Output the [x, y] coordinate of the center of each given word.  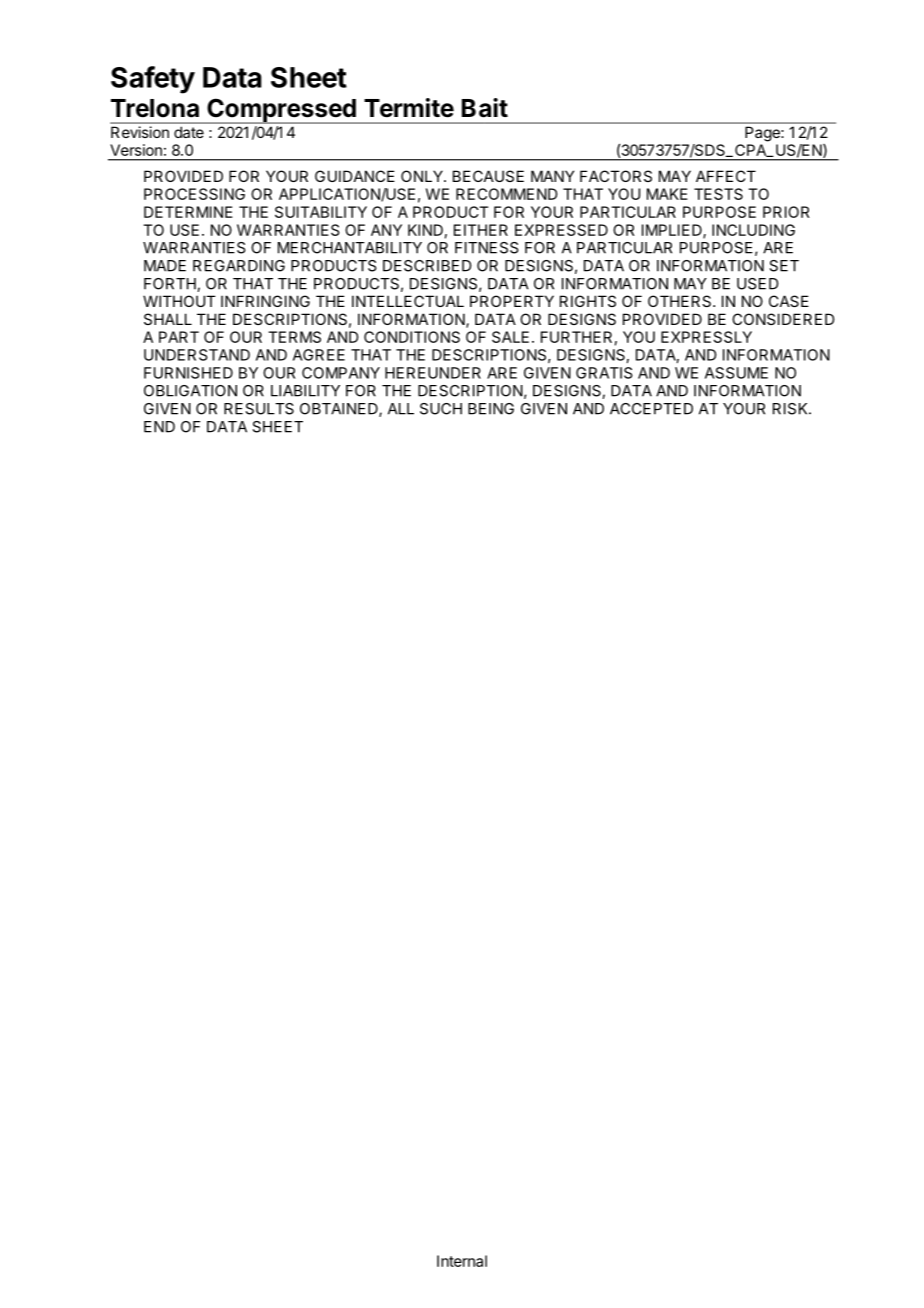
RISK [791, 409]
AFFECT [726, 176]
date [189, 132]
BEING [491, 409]
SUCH [441, 409]
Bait [485, 108]
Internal [462, 1261]
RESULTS [259, 409]
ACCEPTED [651, 409]
